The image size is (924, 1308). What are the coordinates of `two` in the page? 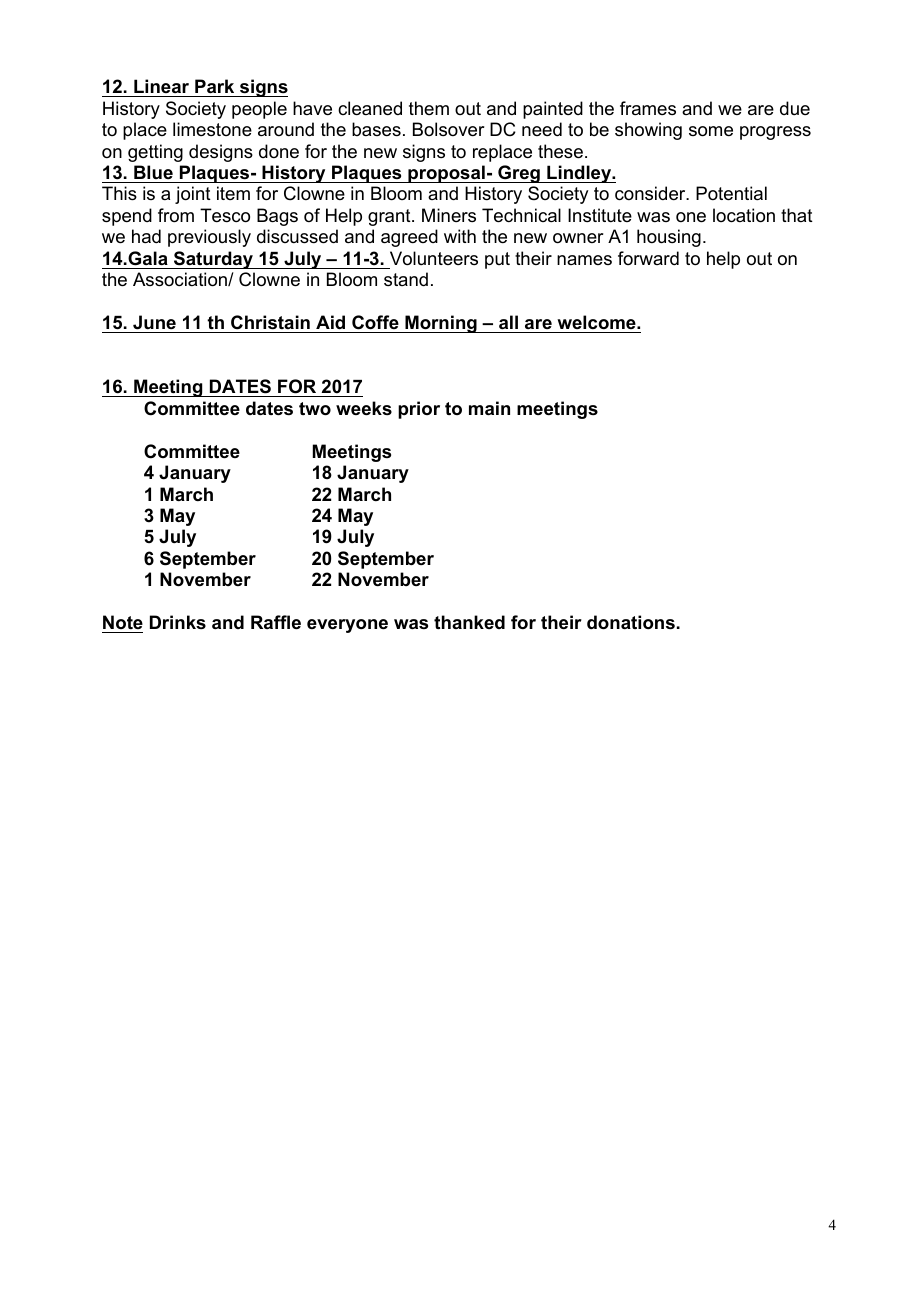 It's located at (315, 409).
